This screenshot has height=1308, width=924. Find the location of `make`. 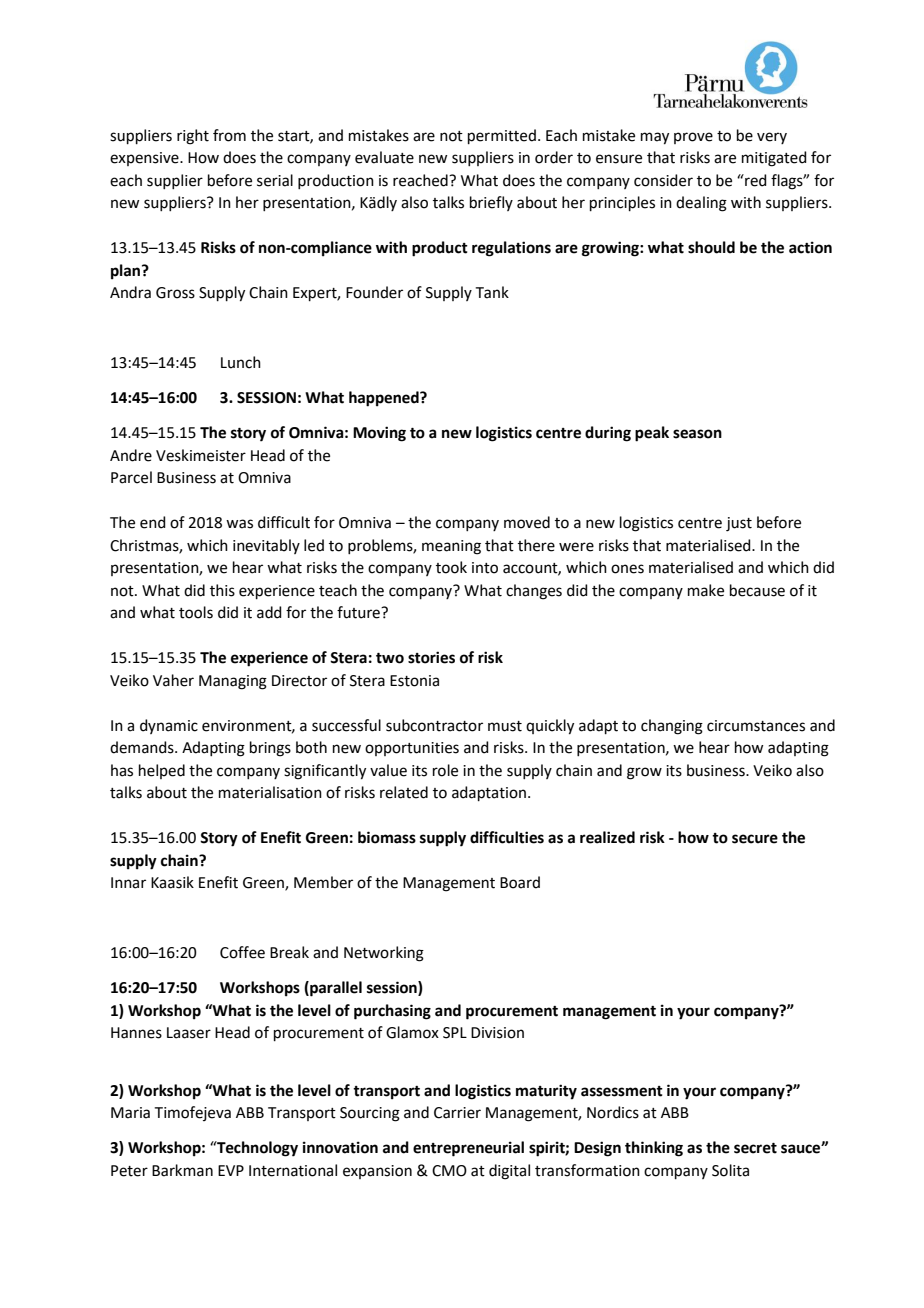

make is located at coordinates (706, 590).
